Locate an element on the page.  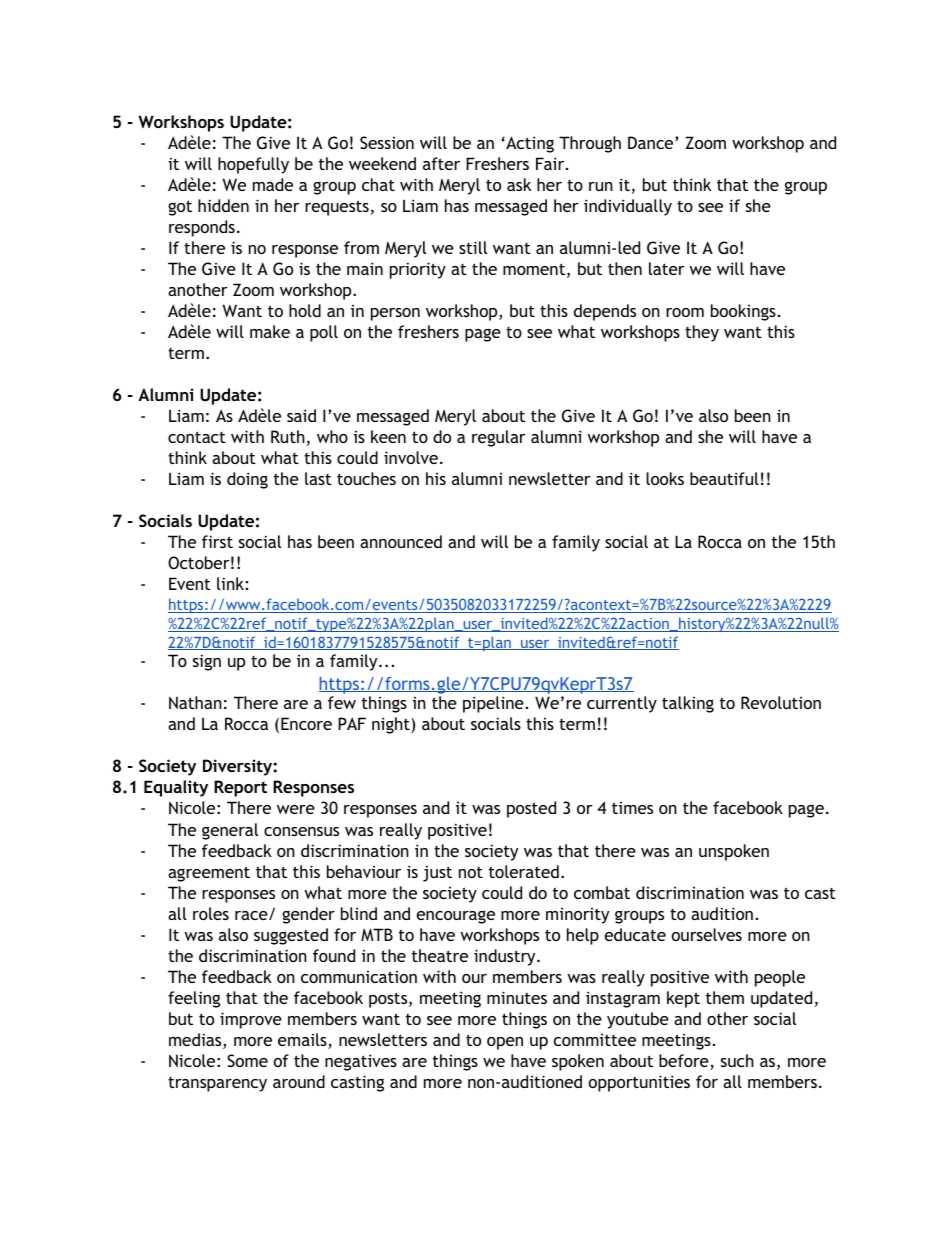
open is located at coordinates (505, 1043).
